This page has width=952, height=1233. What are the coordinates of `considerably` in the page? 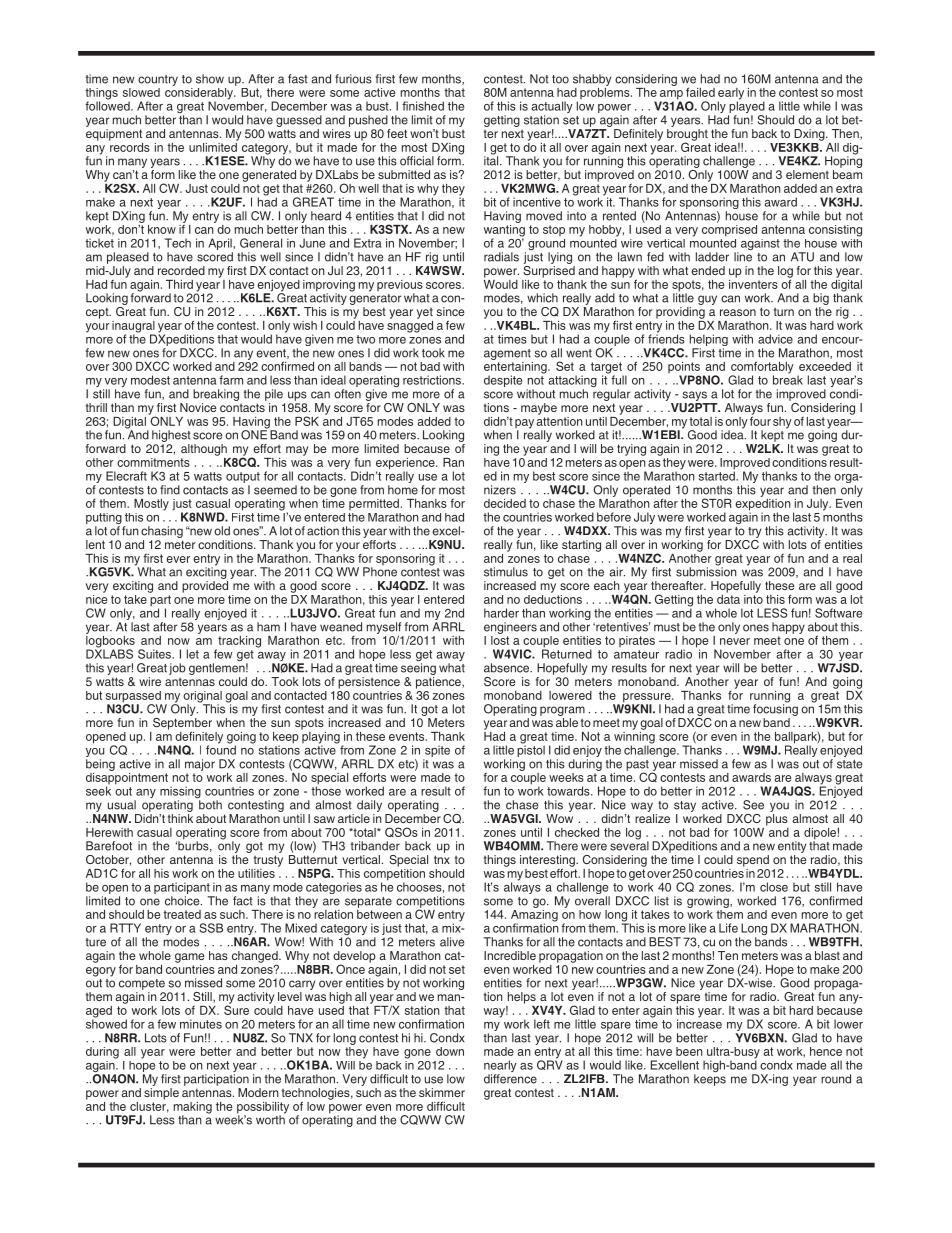 It's located at (200, 93).
